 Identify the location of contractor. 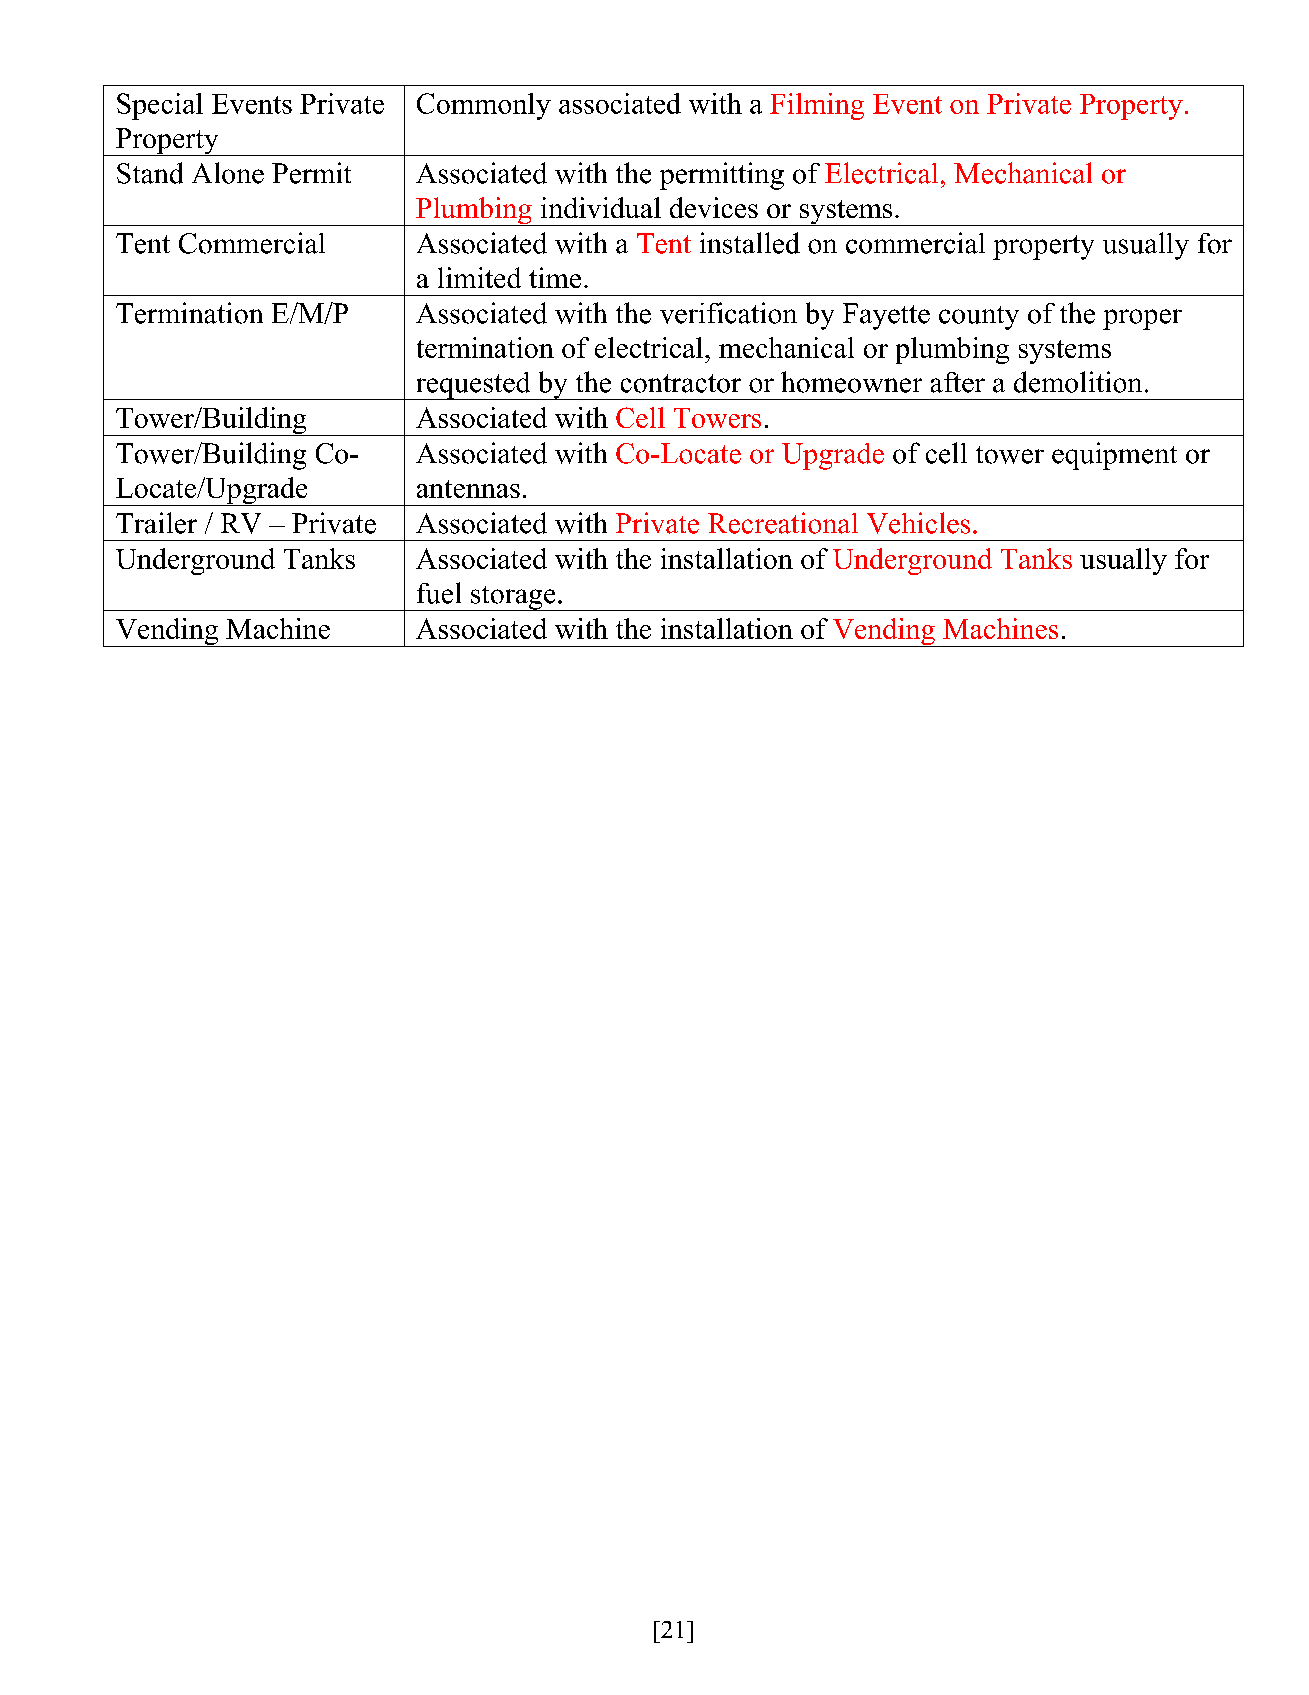
(681, 383).
